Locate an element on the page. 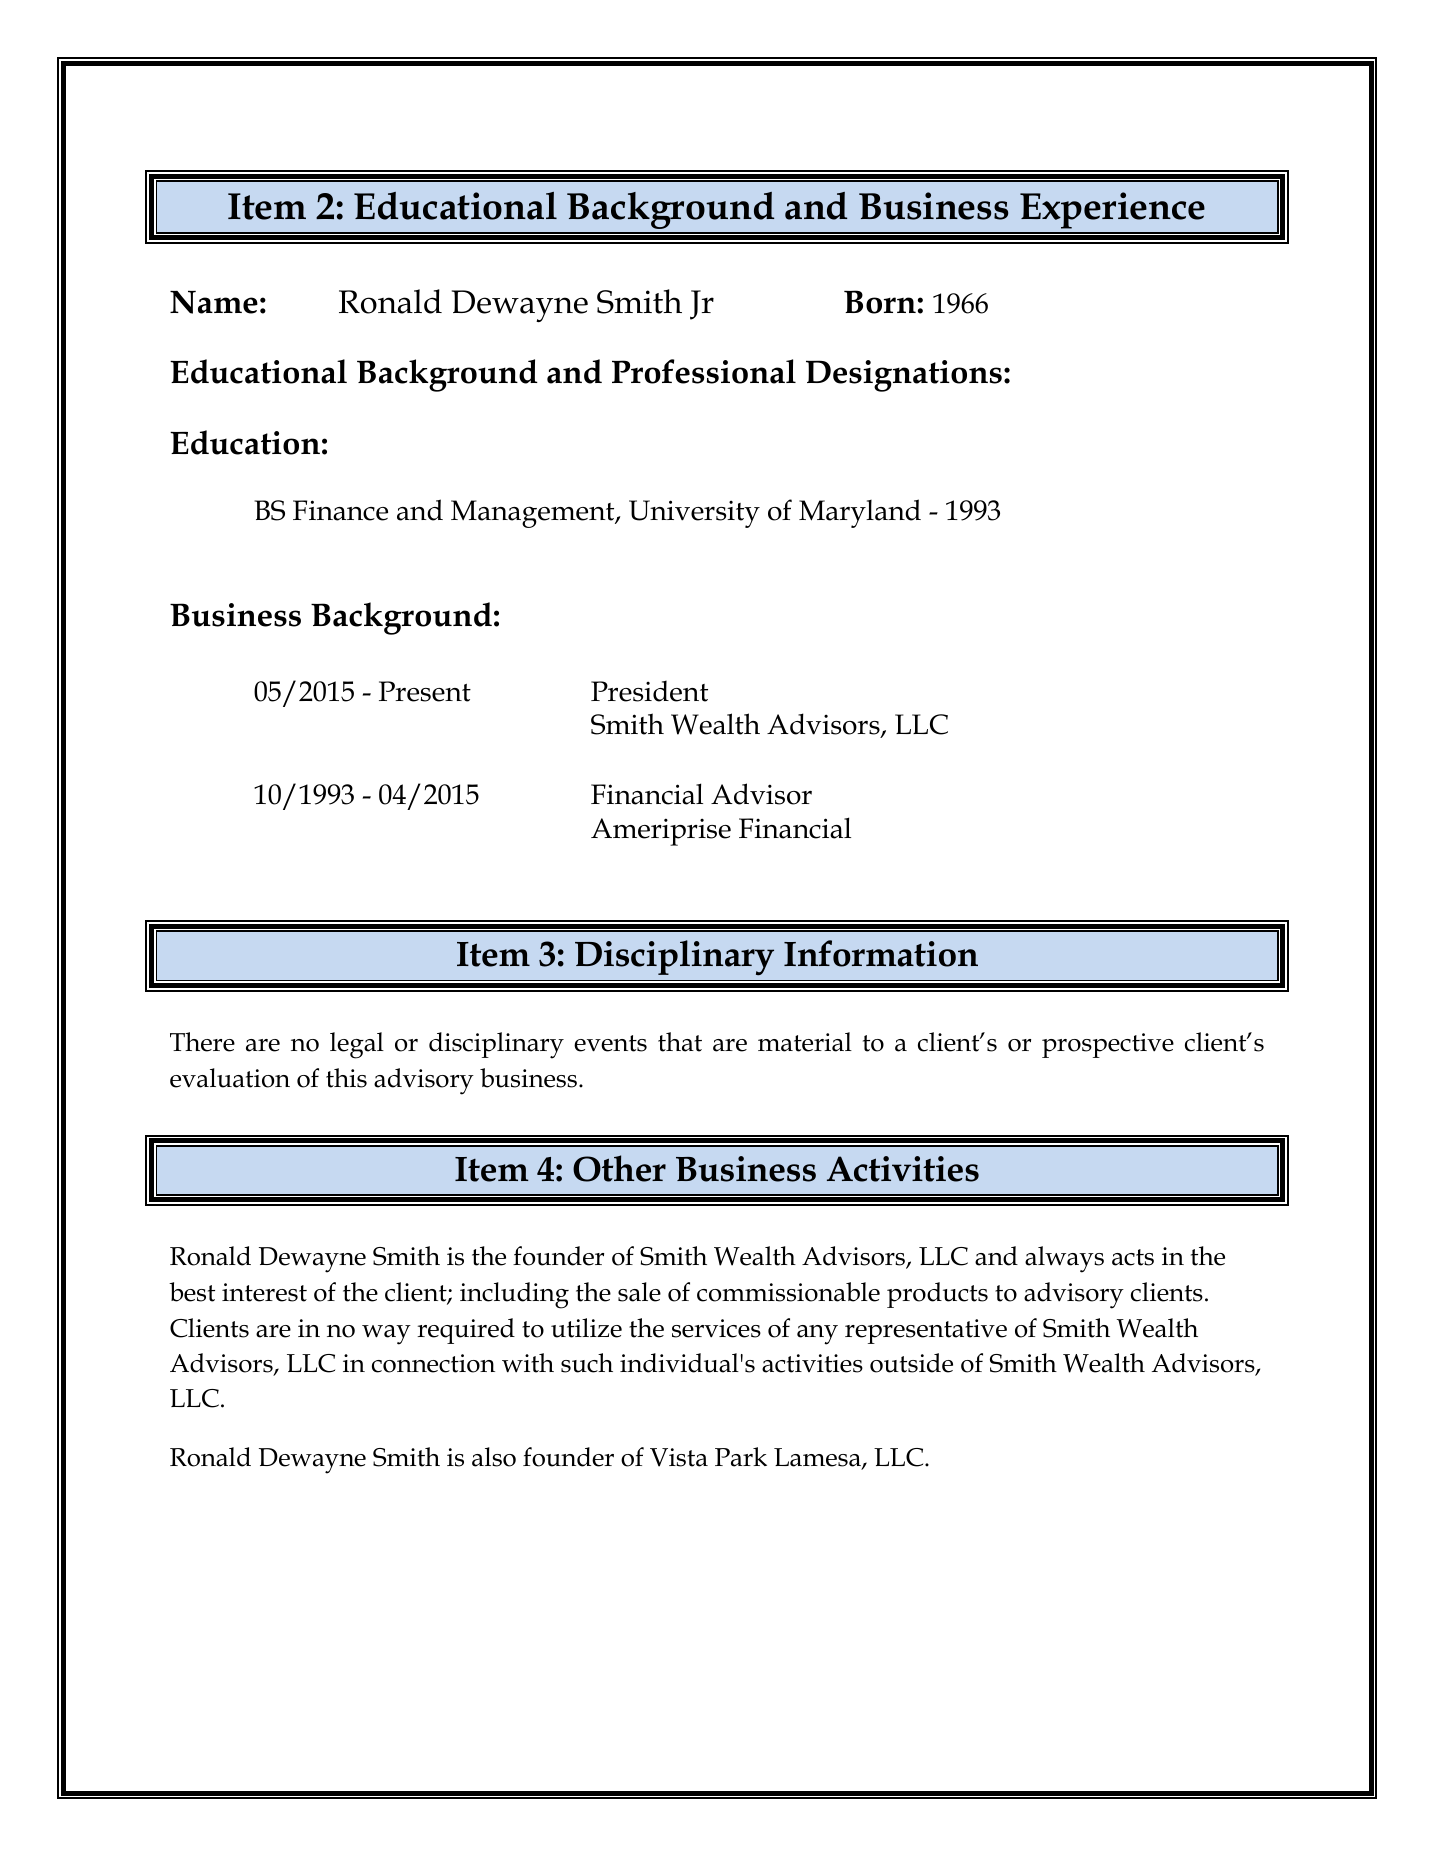 The image size is (1432, 1854). Experience is located at coordinates (1112, 210).
